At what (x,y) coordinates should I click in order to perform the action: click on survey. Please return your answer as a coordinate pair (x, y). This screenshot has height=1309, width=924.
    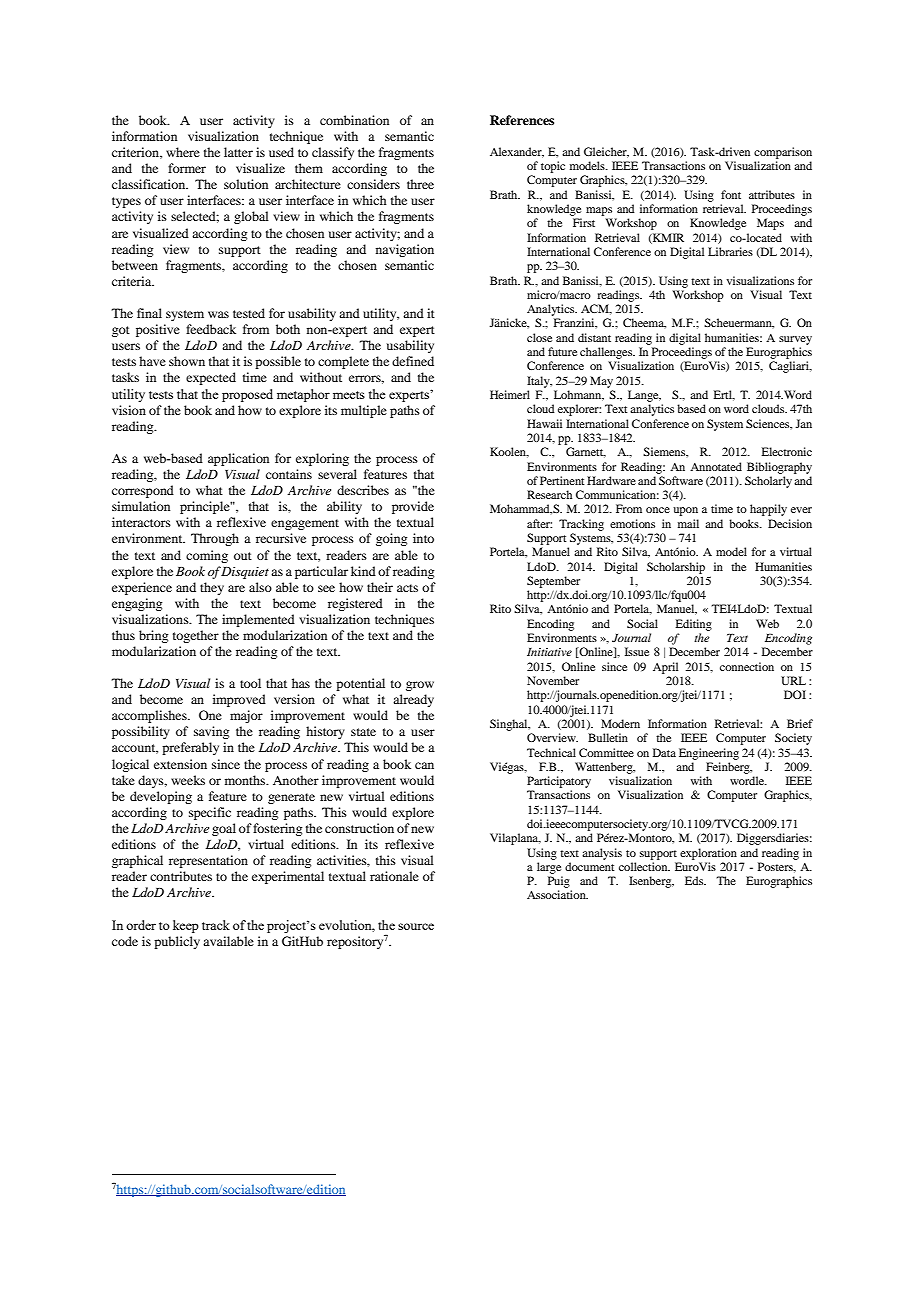
    Looking at the image, I should click on (795, 340).
